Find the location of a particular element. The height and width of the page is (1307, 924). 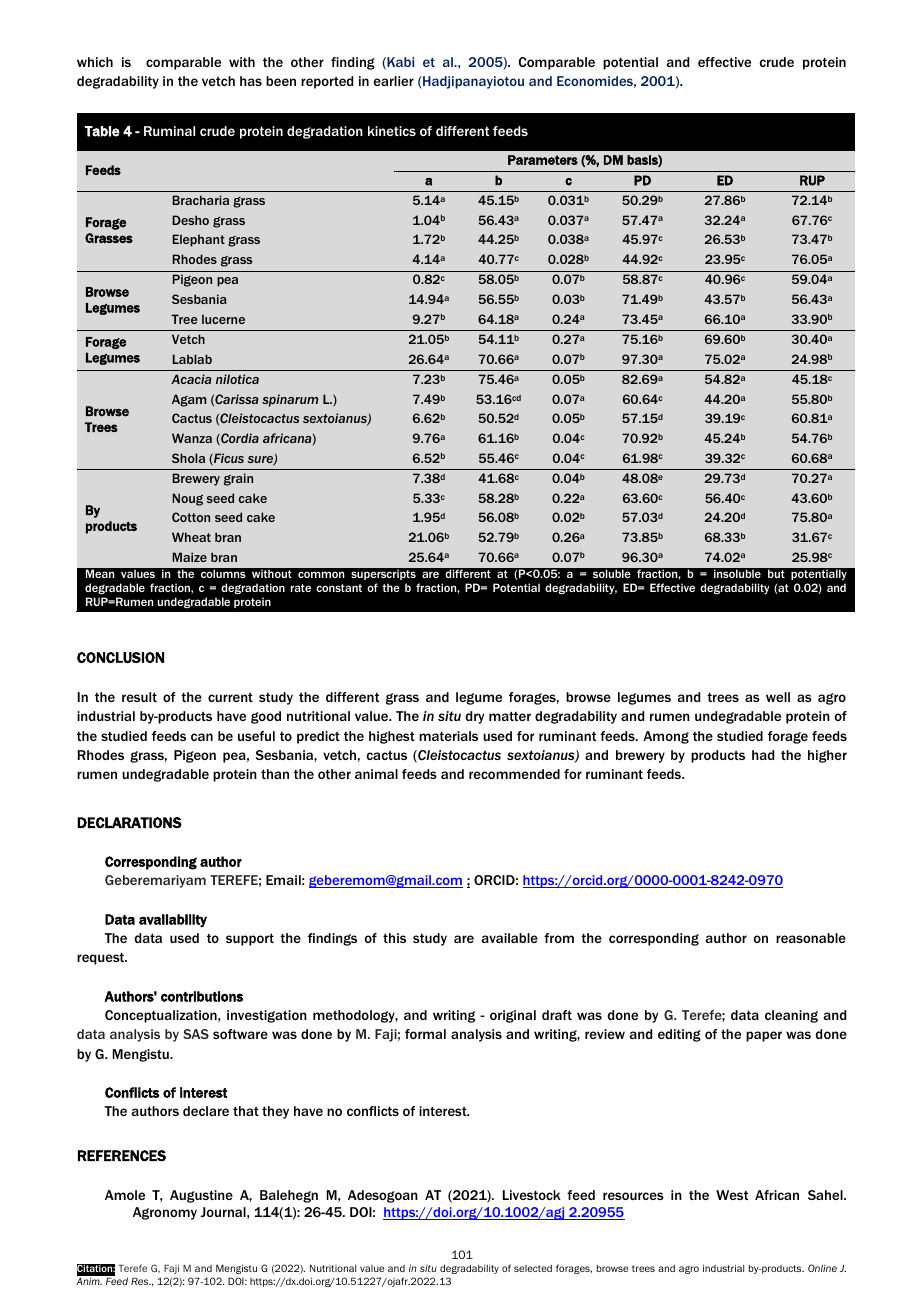

dry is located at coordinates (474, 717).
